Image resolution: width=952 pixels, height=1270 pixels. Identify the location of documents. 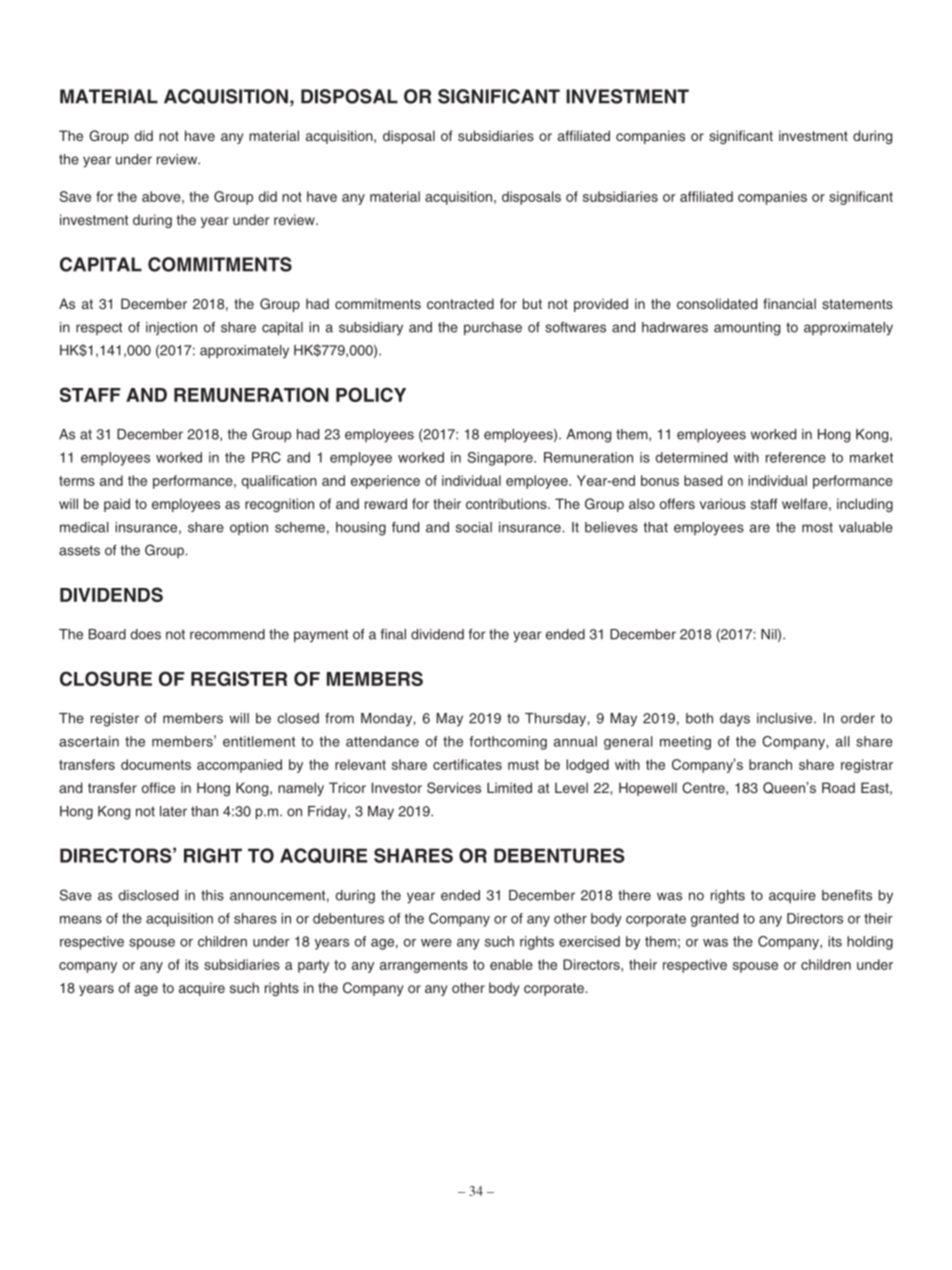
(156, 764).
